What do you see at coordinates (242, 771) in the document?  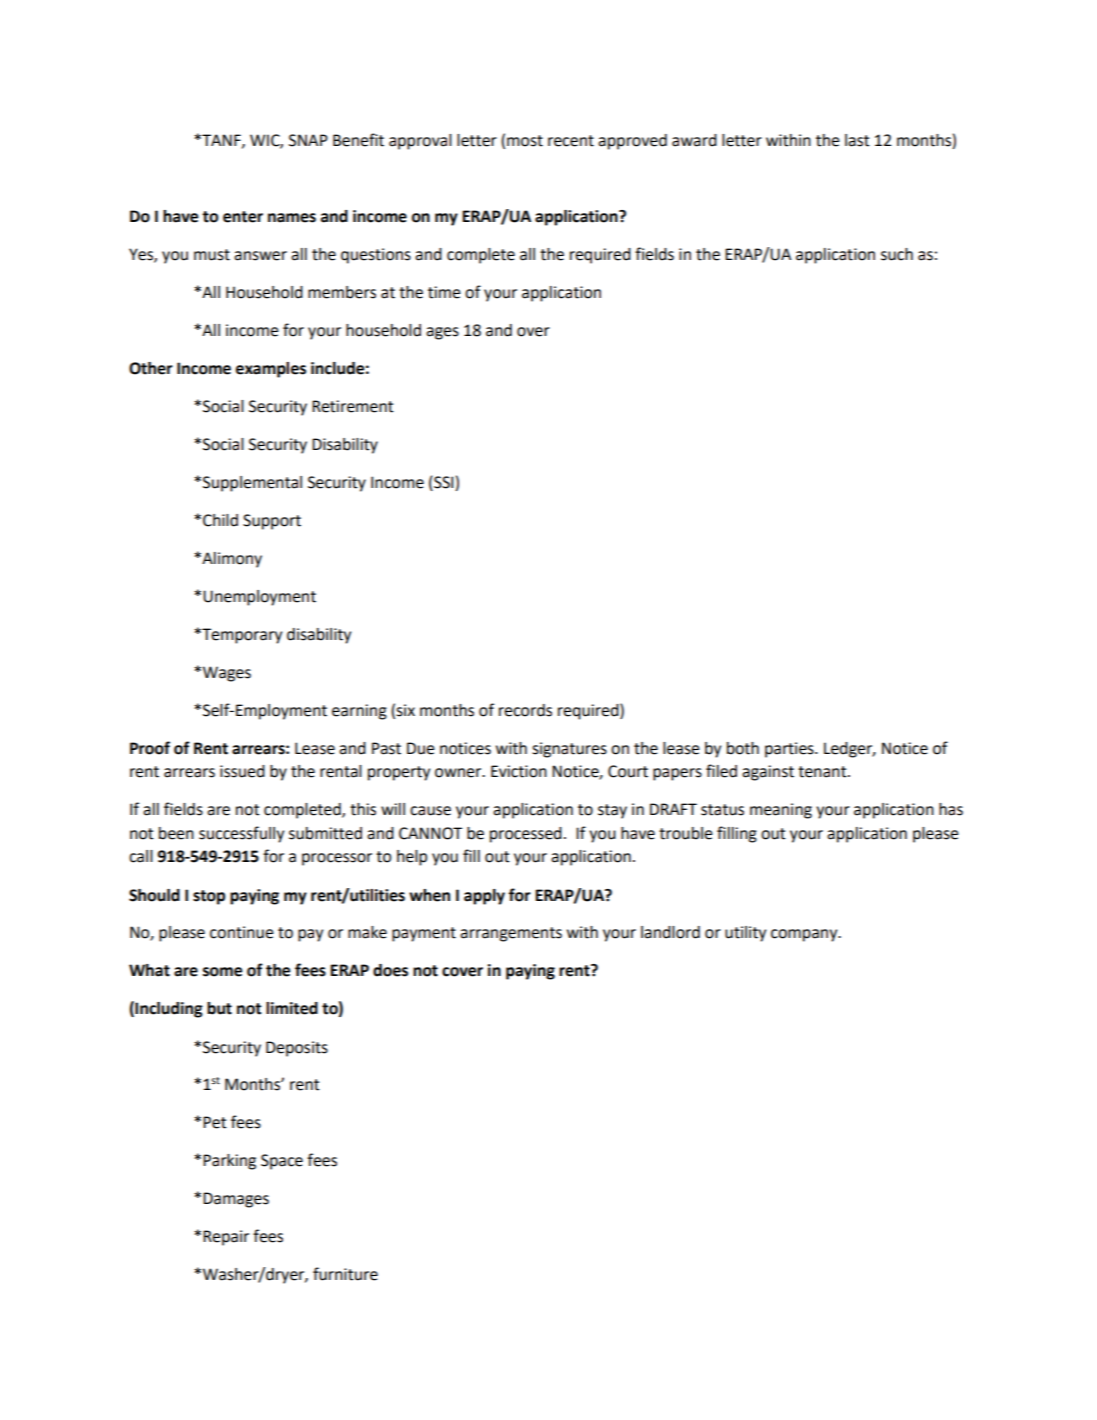 I see `issued` at bounding box center [242, 771].
